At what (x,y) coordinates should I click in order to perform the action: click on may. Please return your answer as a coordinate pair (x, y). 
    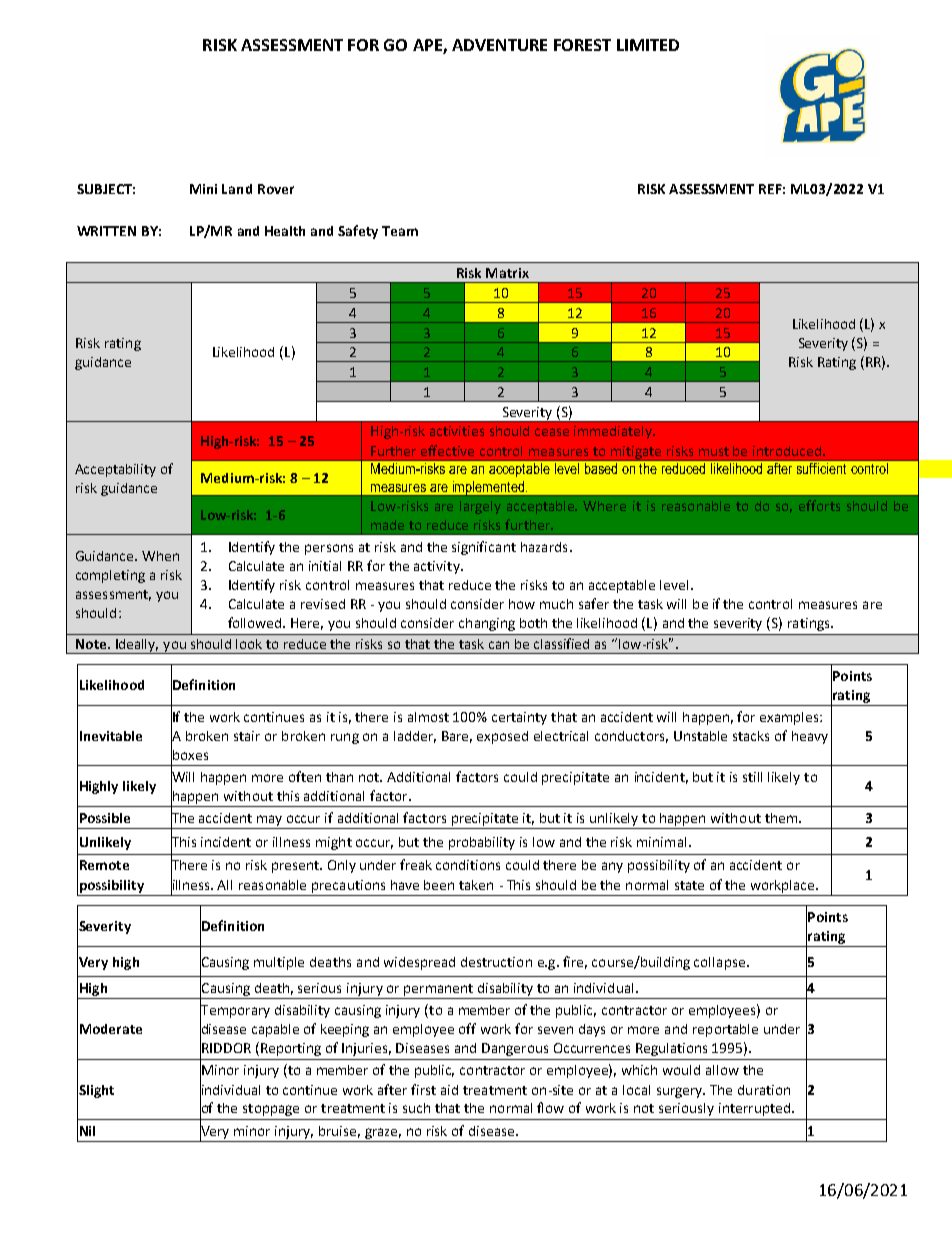
    Looking at the image, I should click on (269, 820).
